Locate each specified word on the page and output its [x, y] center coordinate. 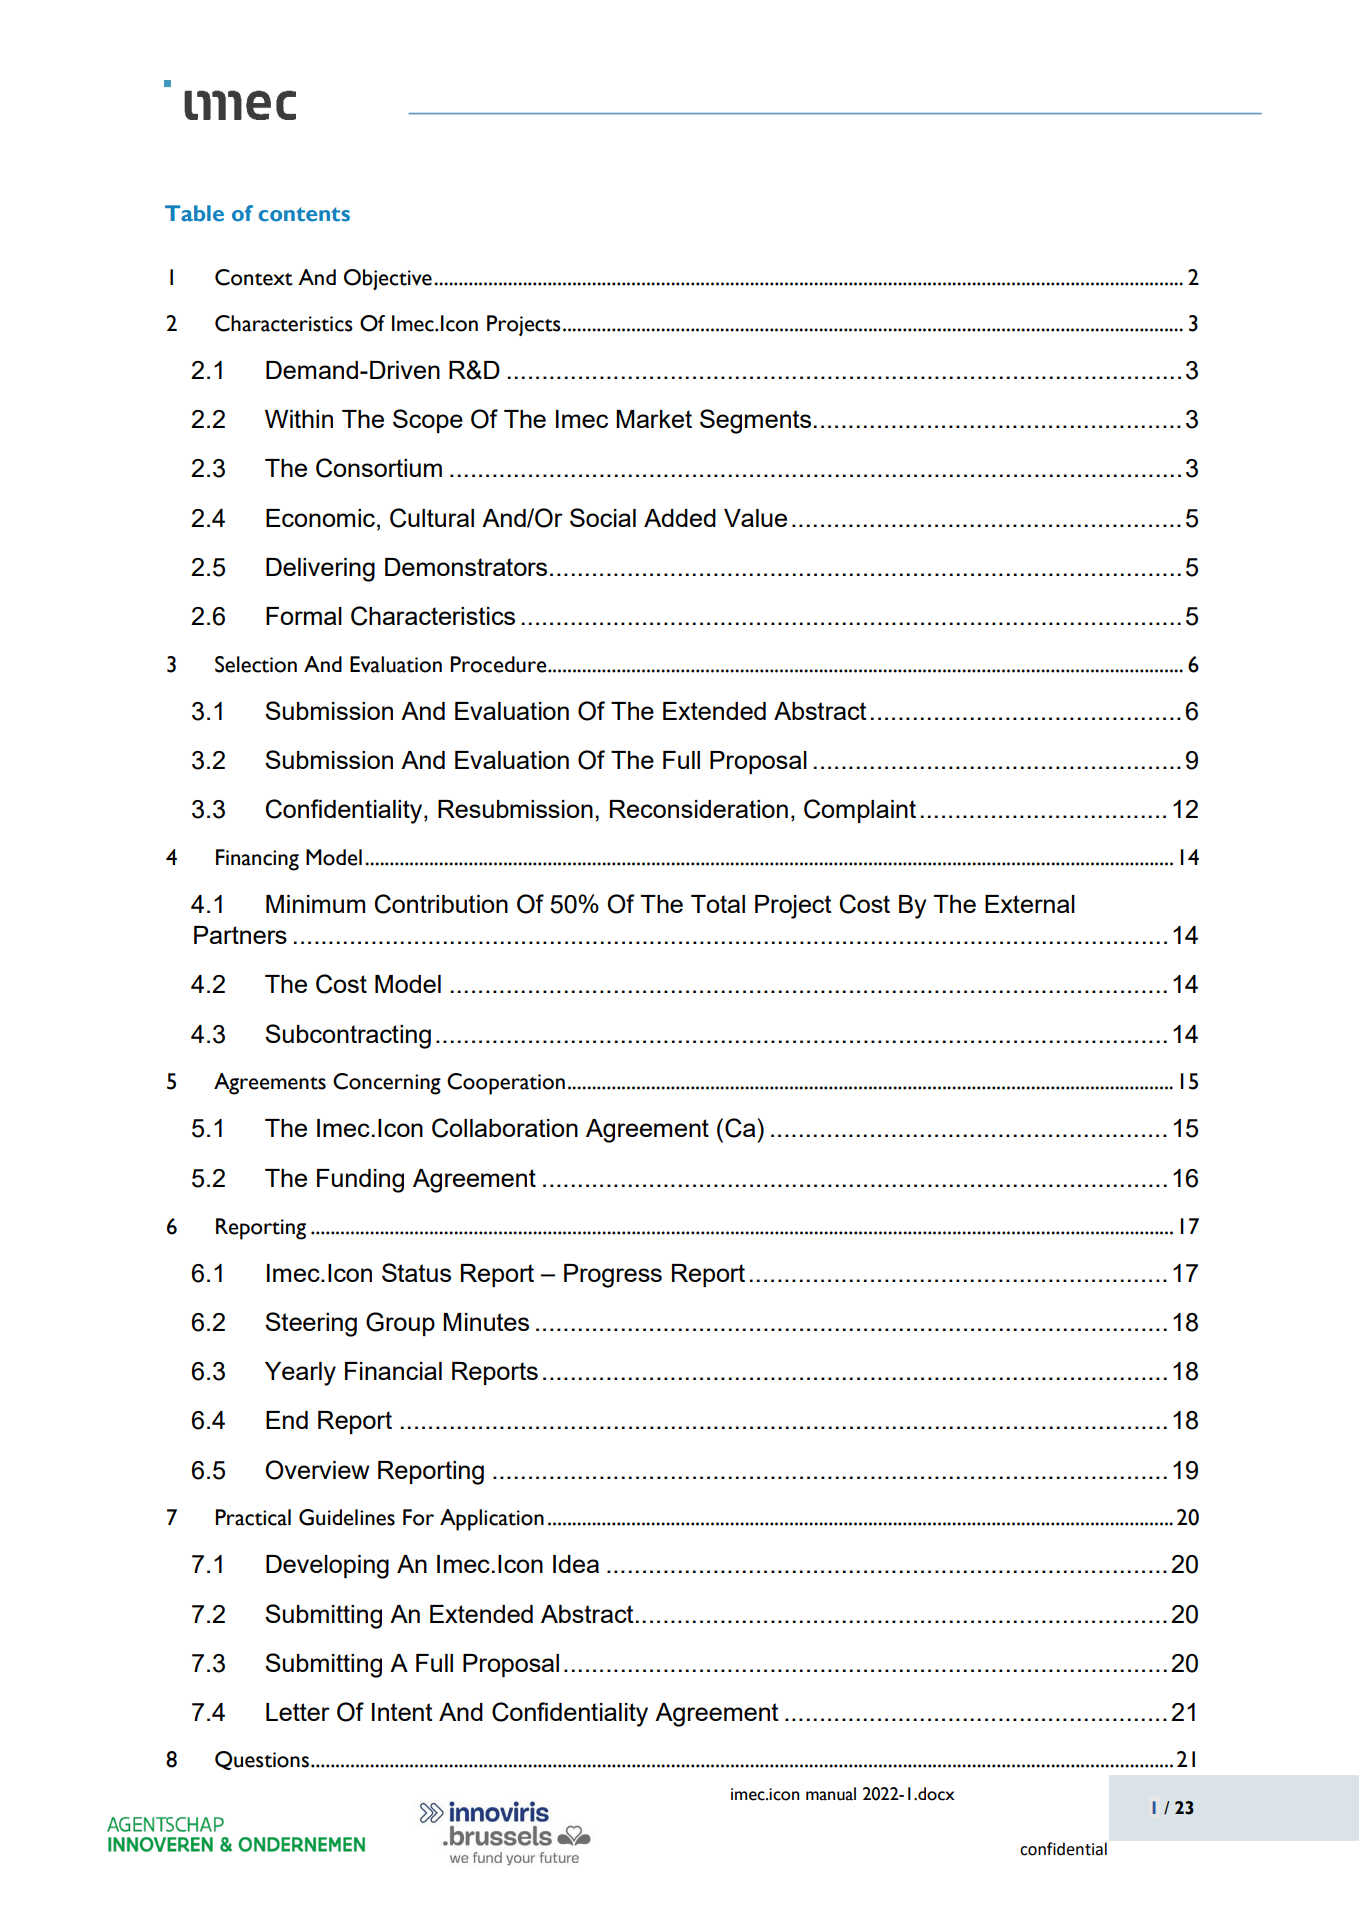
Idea [576, 1564]
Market [654, 419]
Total [718, 904]
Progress [613, 1276]
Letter [298, 1712]
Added [680, 518]
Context [254, 277]
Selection [256, 664]
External [1030, 904]
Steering [311, 1324]
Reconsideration [699, 809]
